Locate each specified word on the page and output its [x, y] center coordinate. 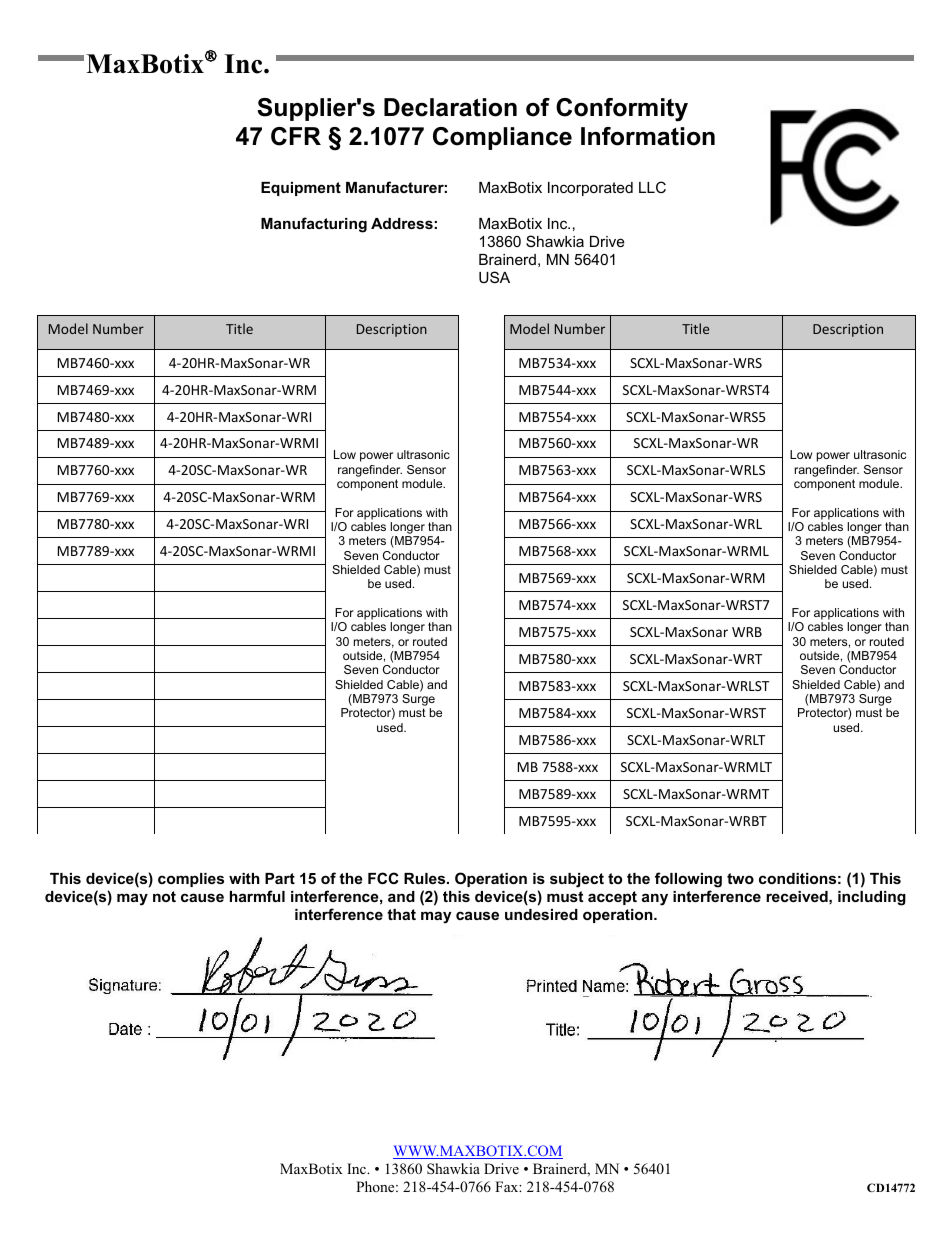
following [688, 880]
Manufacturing [314, 225]
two [740, 878]
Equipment [301, 189]
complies [191, 880]
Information [648, 136]
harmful [257, 896]
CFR [296, 136]
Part [280, 878]
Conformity [622, 110]
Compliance [502, 138]
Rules [426, 878]
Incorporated [590, 189]
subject [577, 880]
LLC [652, 187]
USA [494, 277]
